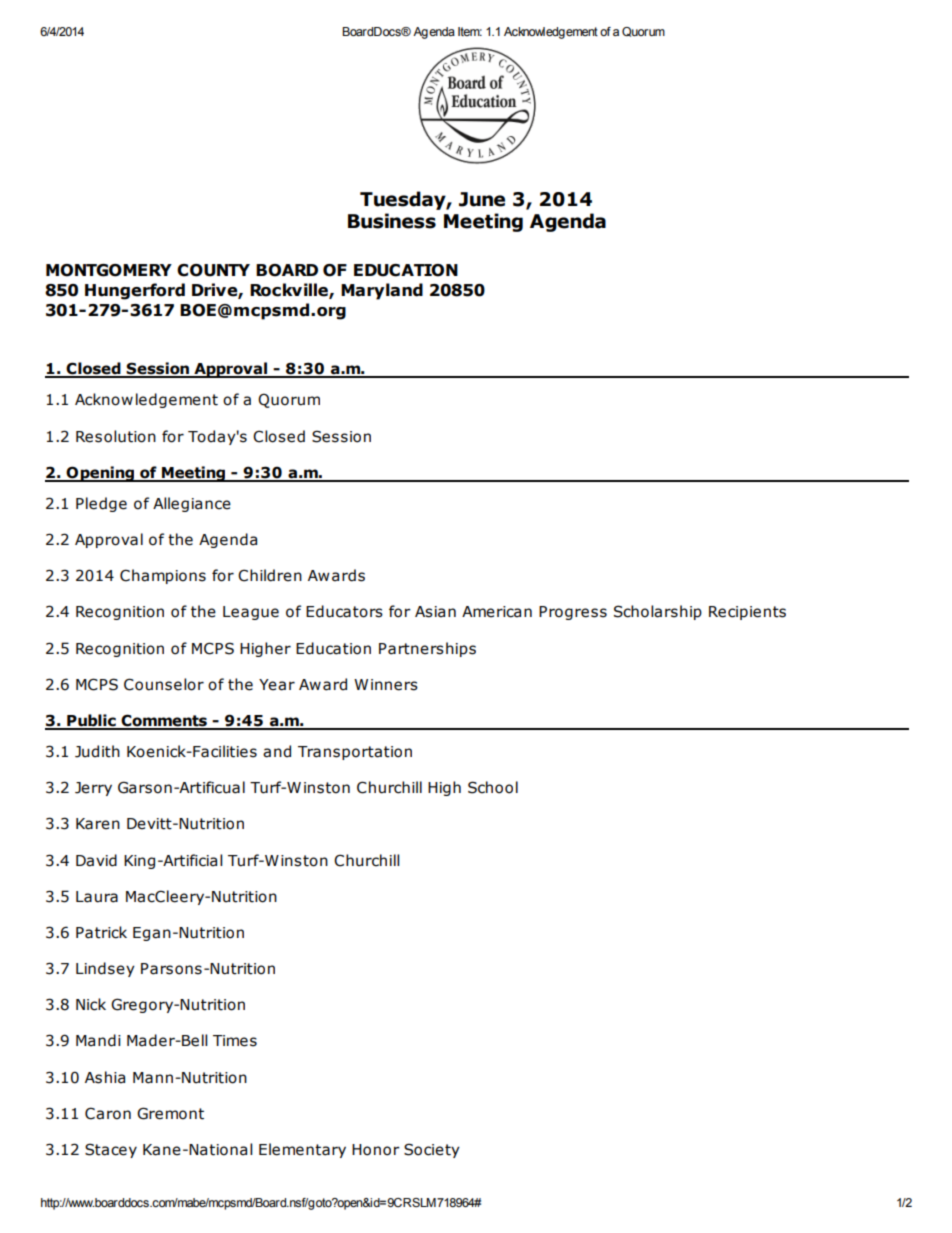  I want to click on Scholarship, so click(658, 612).
